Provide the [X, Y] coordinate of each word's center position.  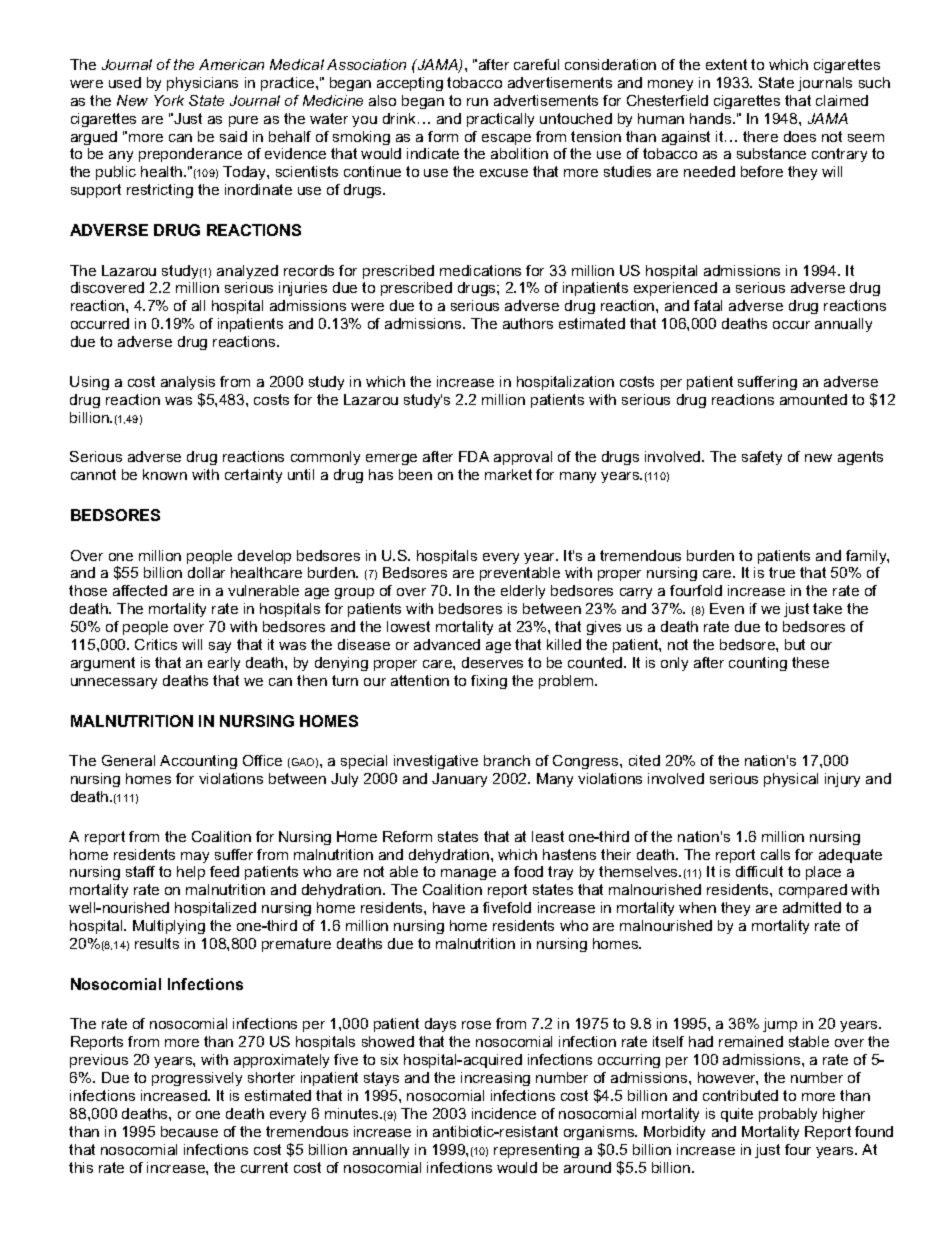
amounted [813, 399]
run [477, 102]
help [191, 873]
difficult [759, 871]
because [189, 1131]
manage [468, 874]
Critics [156, 644]
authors [528, 323]
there [760, 136]
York [169, 100]
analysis [188, 383]
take [827, 608]
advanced [447, 644]
